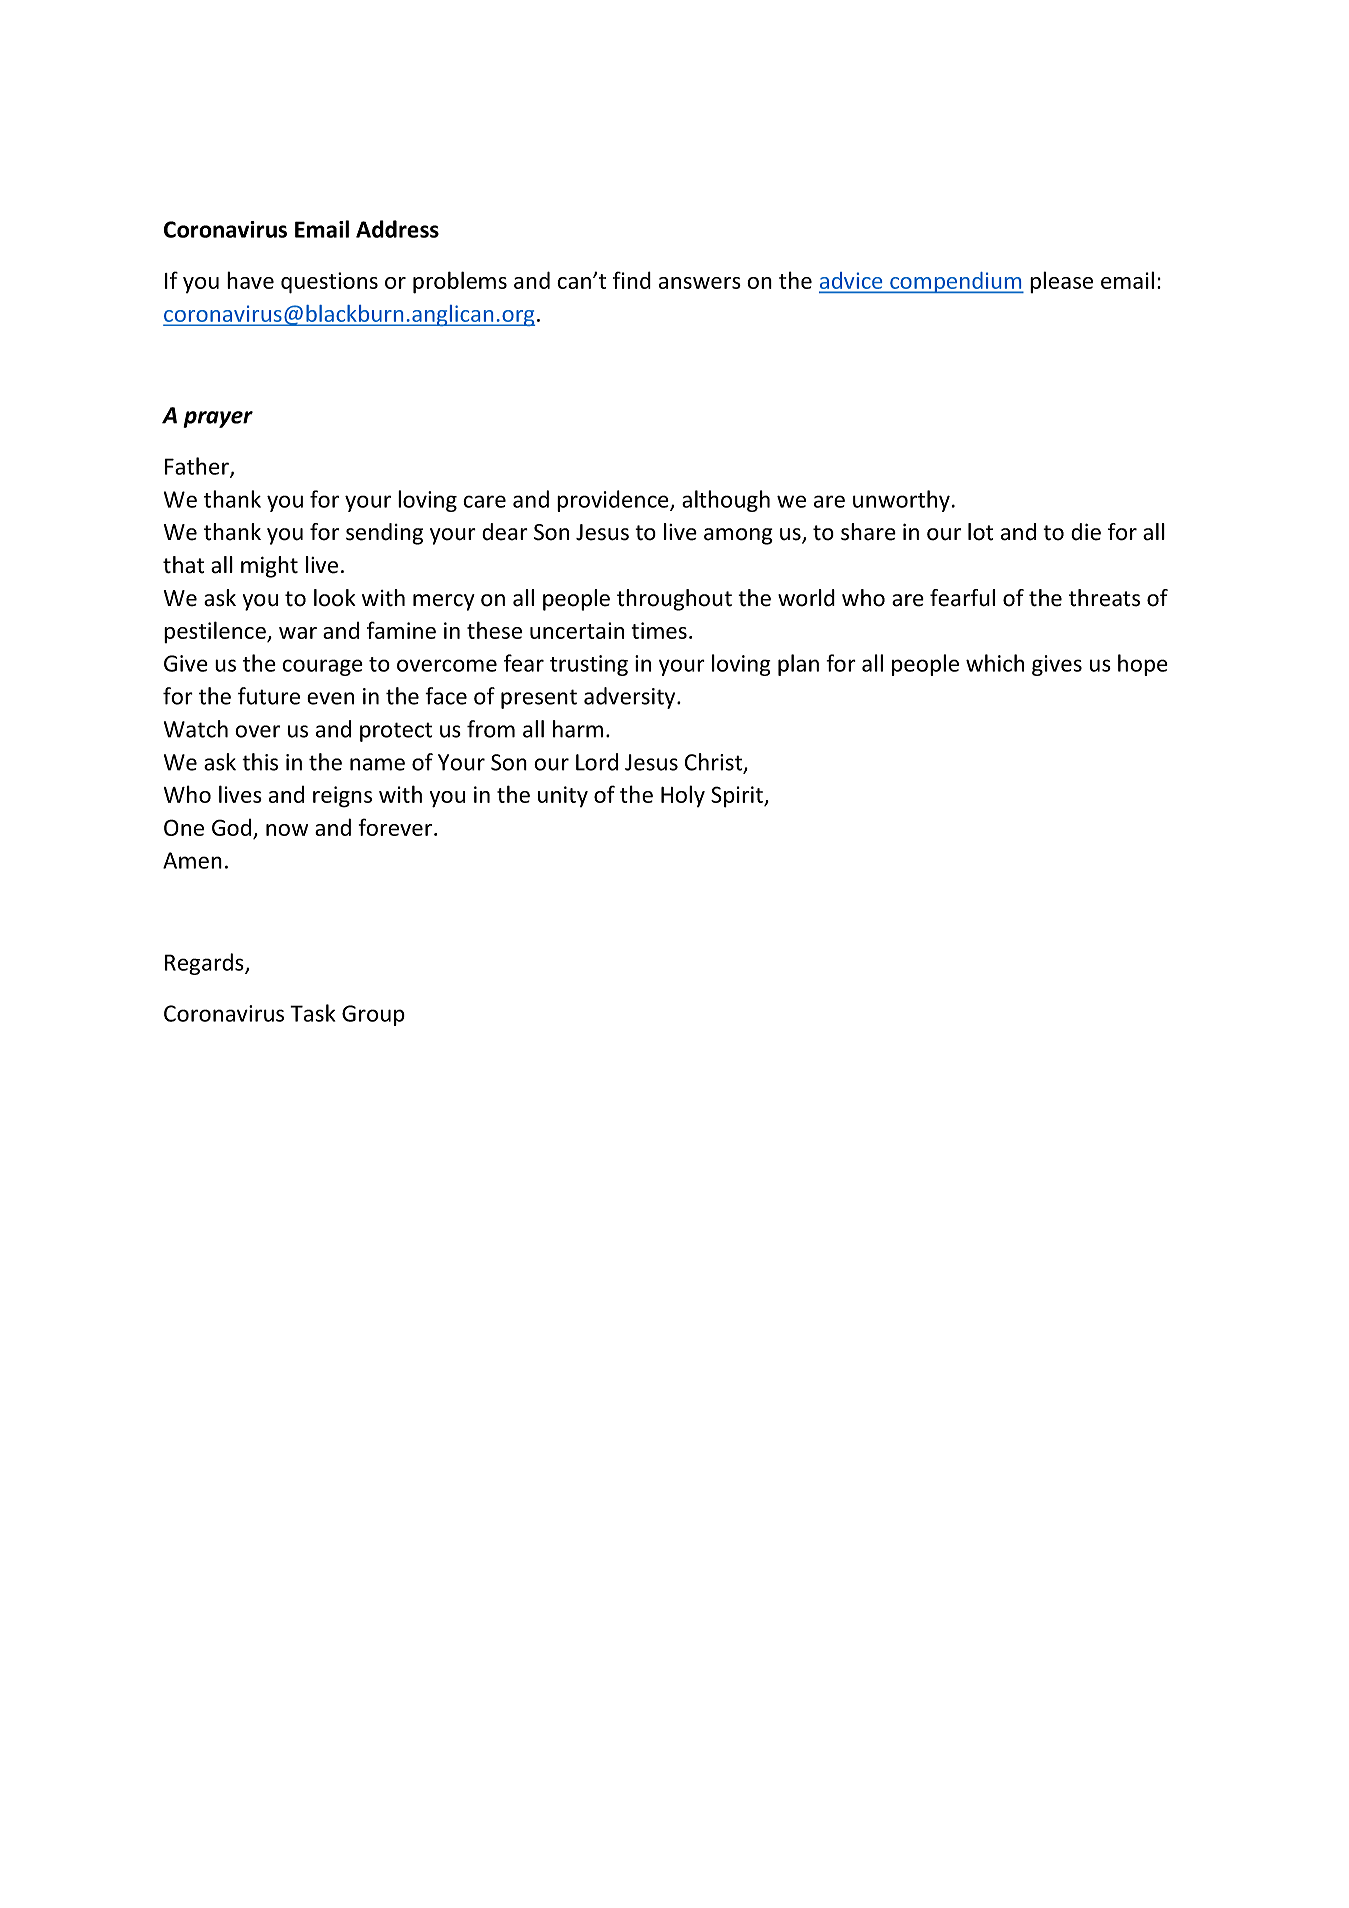 The image size is (1349, 1908). Describe the element at coordinates (312, 1013) in the document. I see `Task` at that location.
